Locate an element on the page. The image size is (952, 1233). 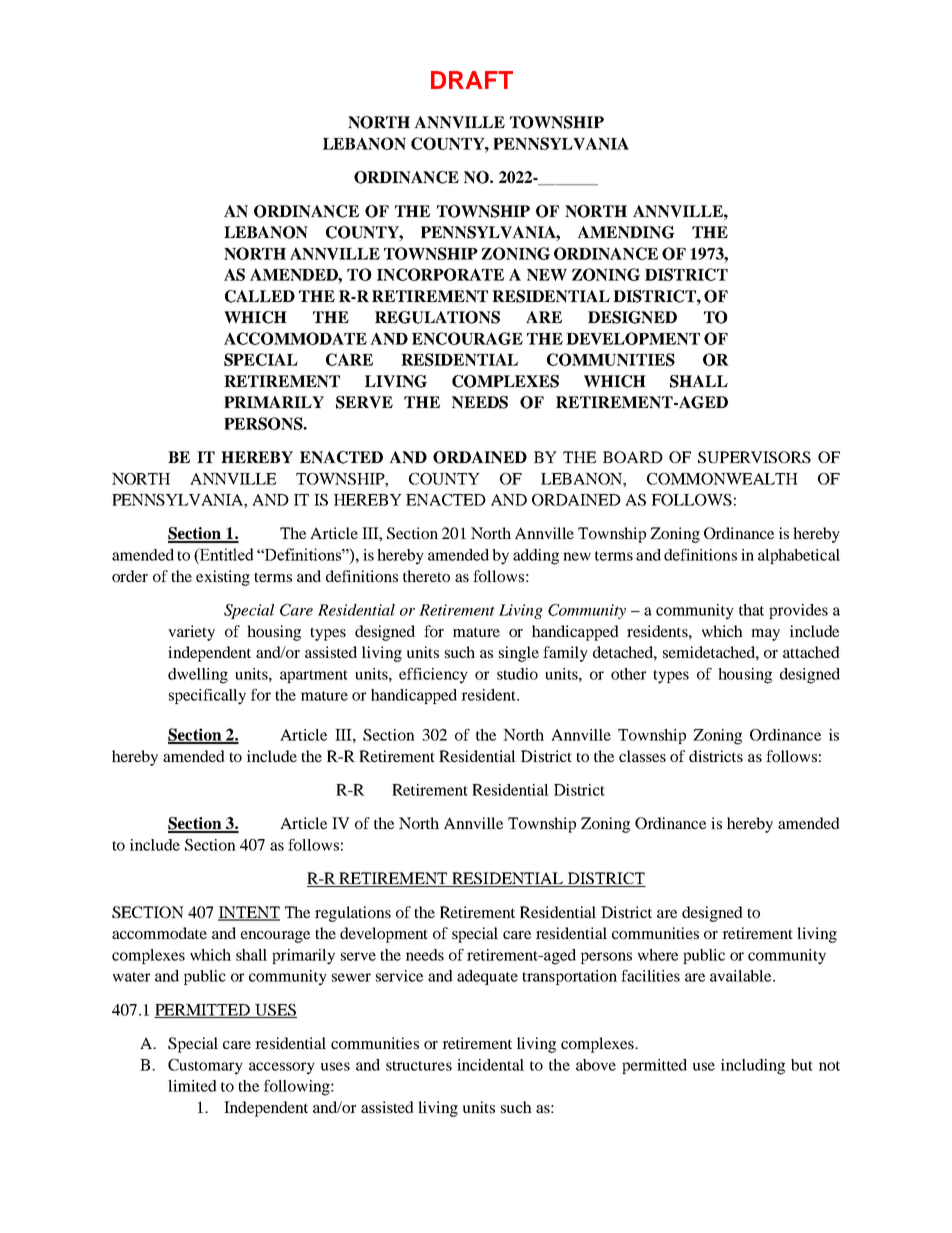
classes is located at coordinates (642, 756).
